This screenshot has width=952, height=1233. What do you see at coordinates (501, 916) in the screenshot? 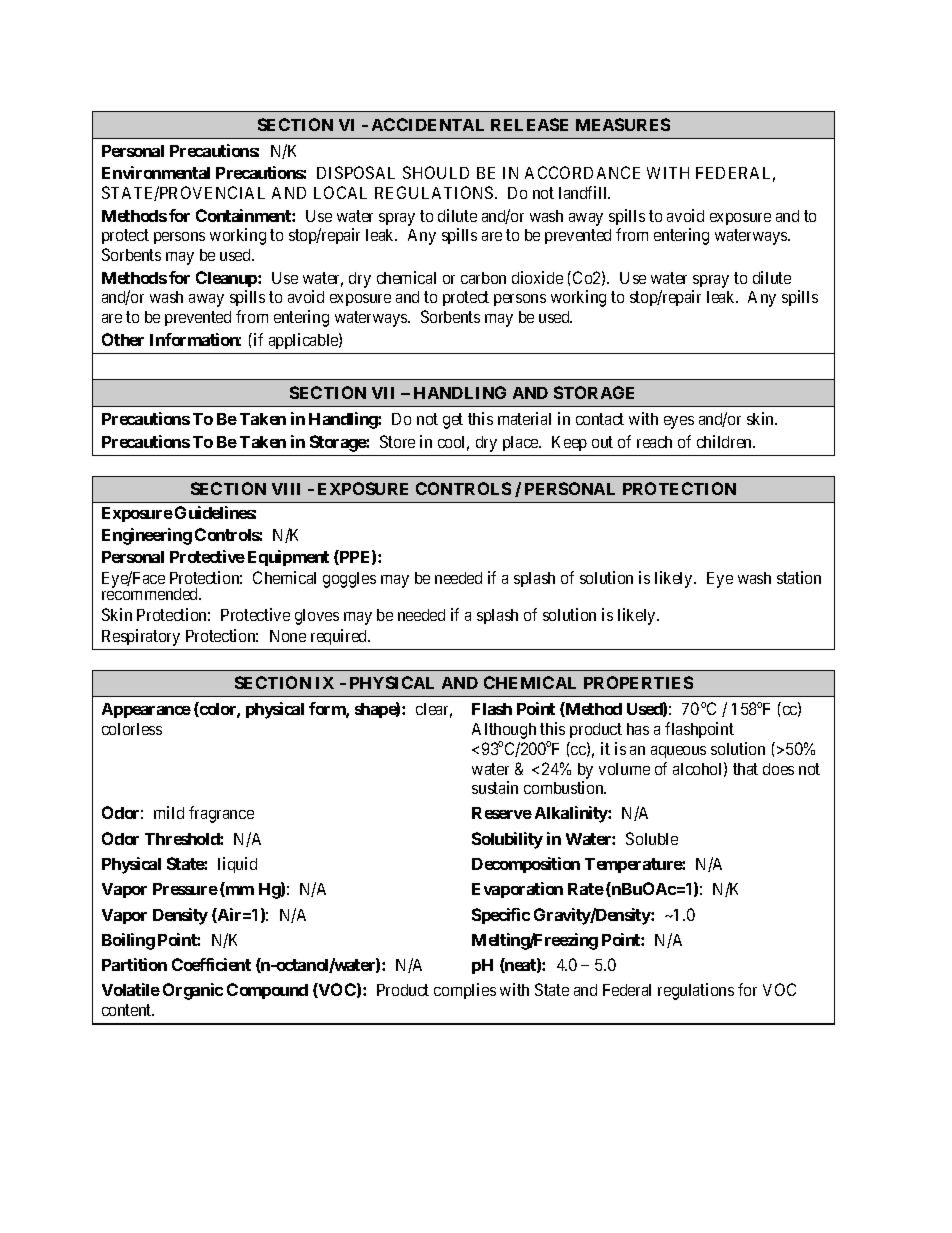
I see `Specific` at bounding box center [501, 916].
